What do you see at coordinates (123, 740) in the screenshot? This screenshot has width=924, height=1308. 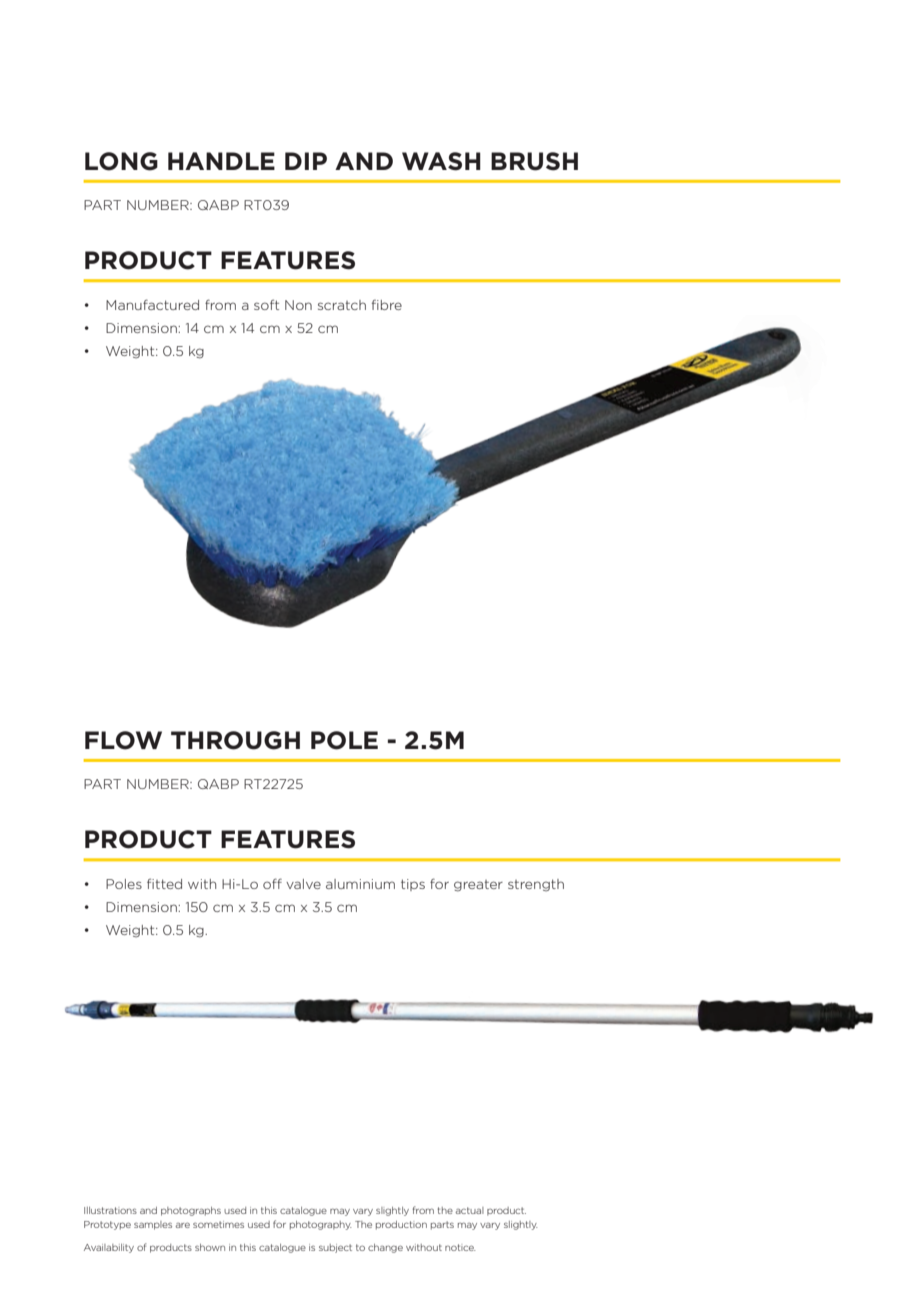 I see `FLOW` at bounding box center [123, 740].
